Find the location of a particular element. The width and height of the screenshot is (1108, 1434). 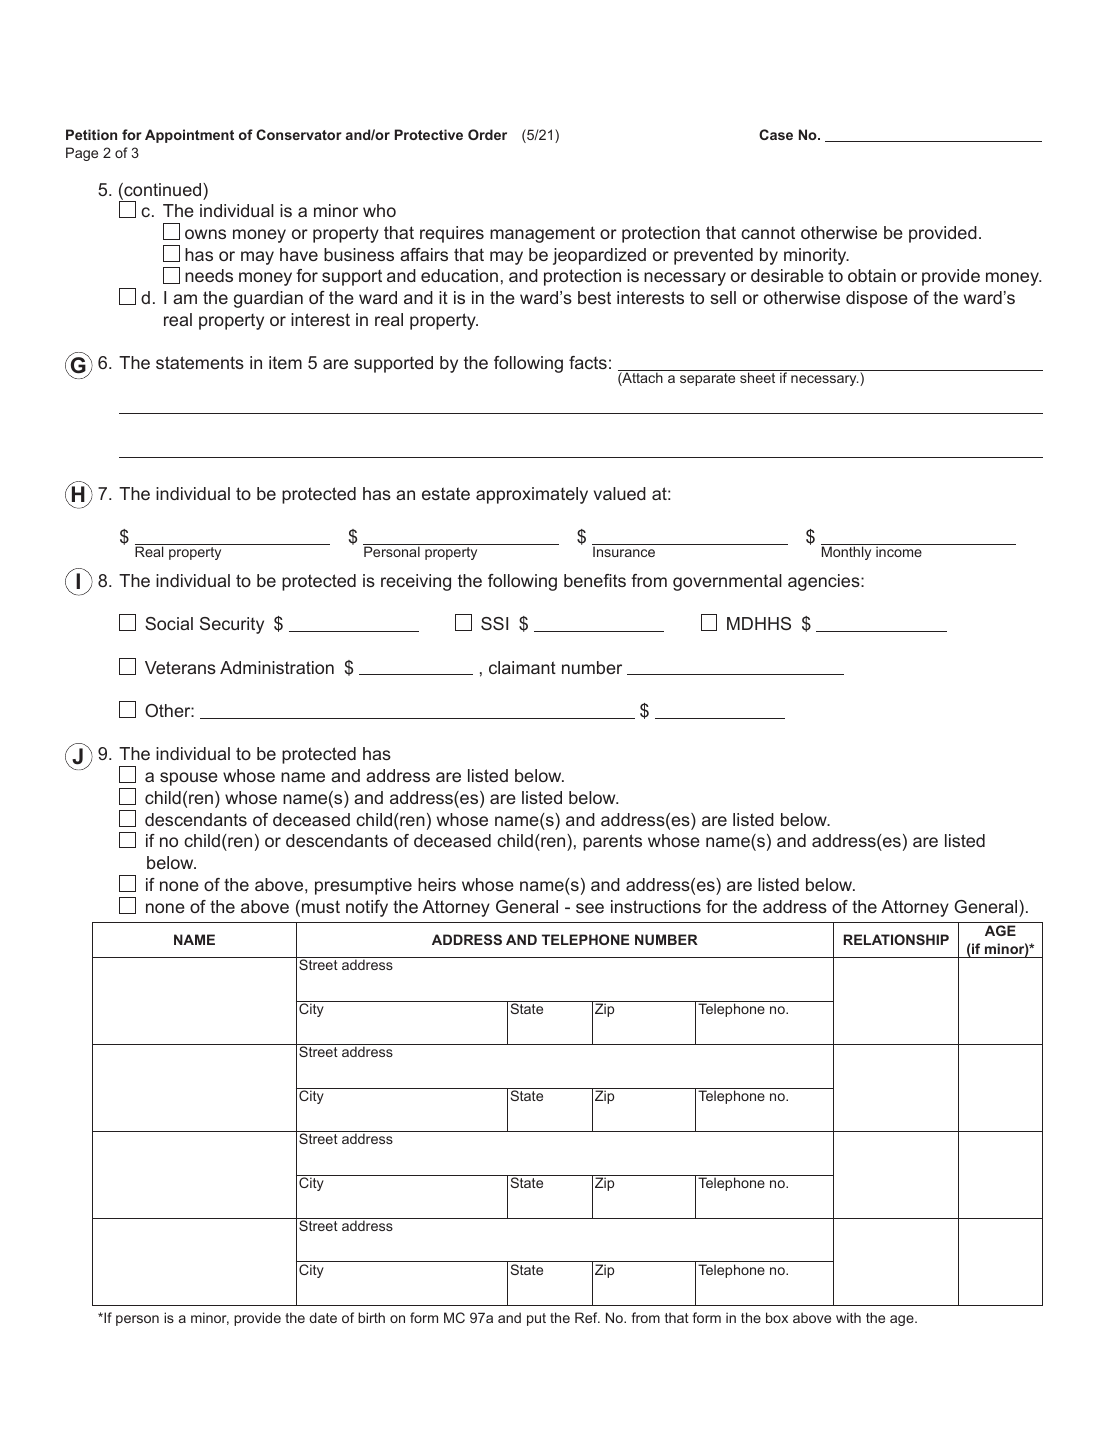

claimant is located at coordinates (522, 667).
